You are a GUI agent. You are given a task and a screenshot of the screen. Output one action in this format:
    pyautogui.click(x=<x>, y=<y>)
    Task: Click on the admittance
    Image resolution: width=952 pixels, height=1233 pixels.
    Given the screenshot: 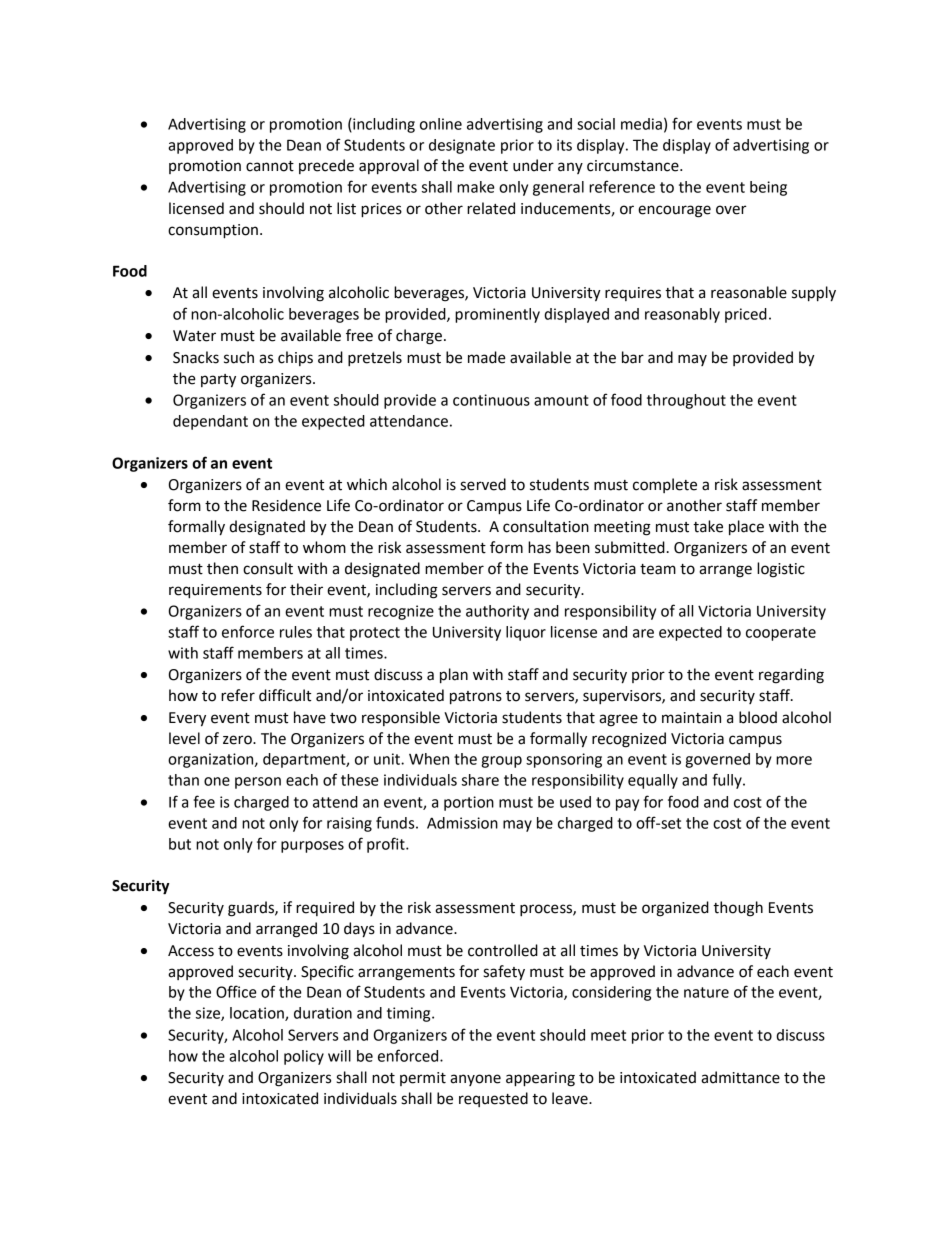 What is the action you would take?
    pyautogui.click(x=740, y=1077)
